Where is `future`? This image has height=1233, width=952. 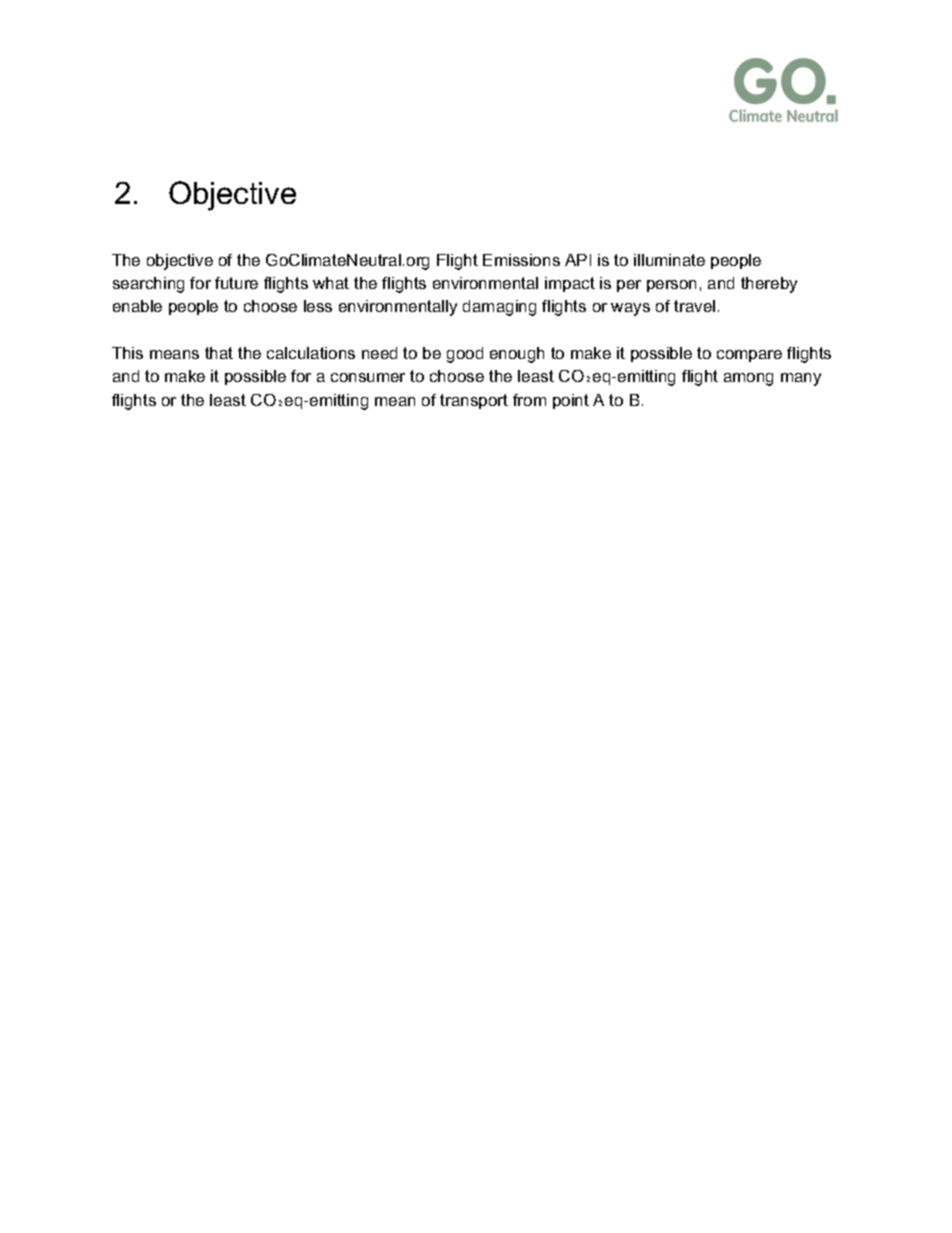 future is located at coordinates (236, 283).
